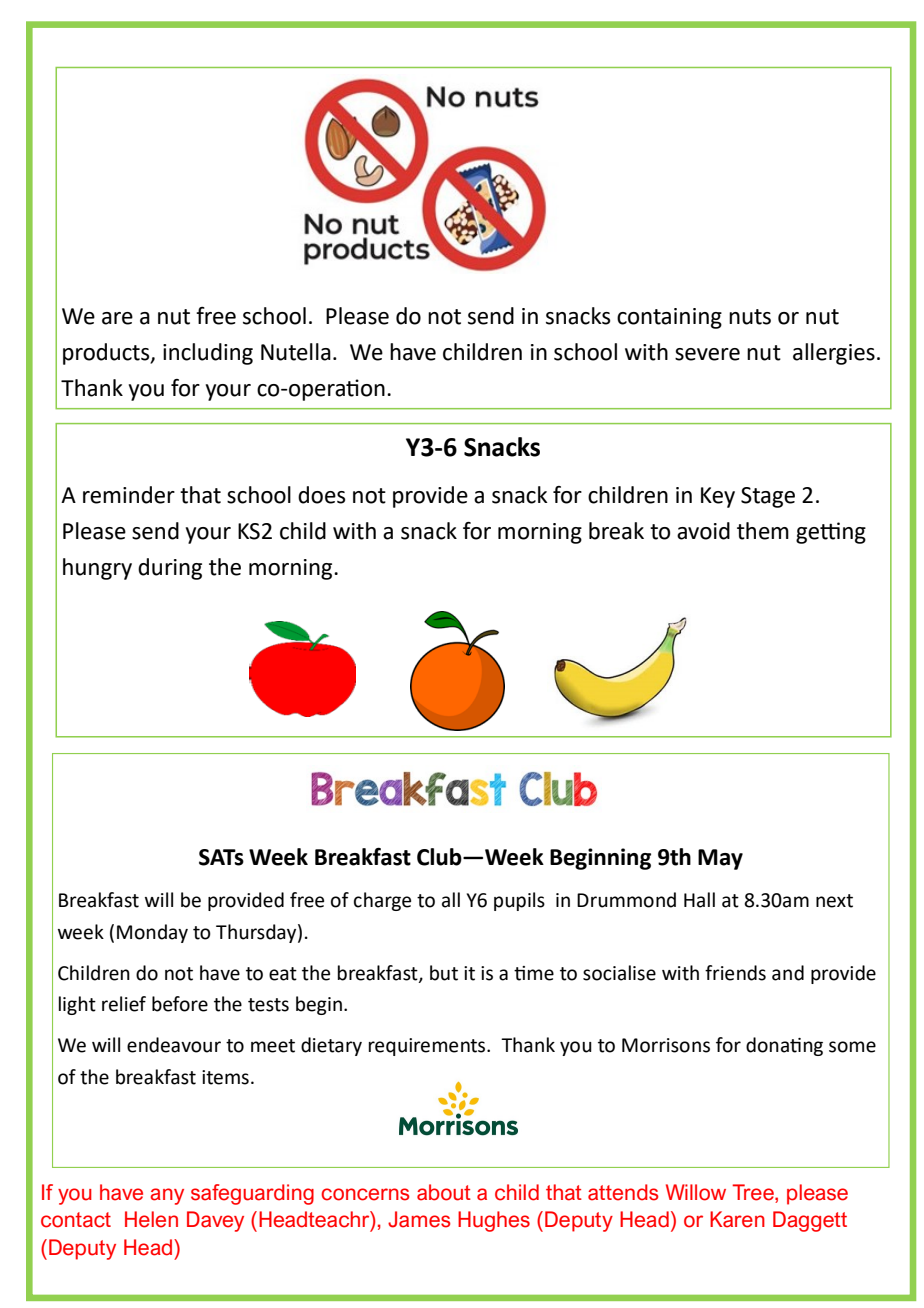 The image size is (924, 1308). Describe the element at coordinates (170, 569) in the screenshot. I see `during` at that location.
